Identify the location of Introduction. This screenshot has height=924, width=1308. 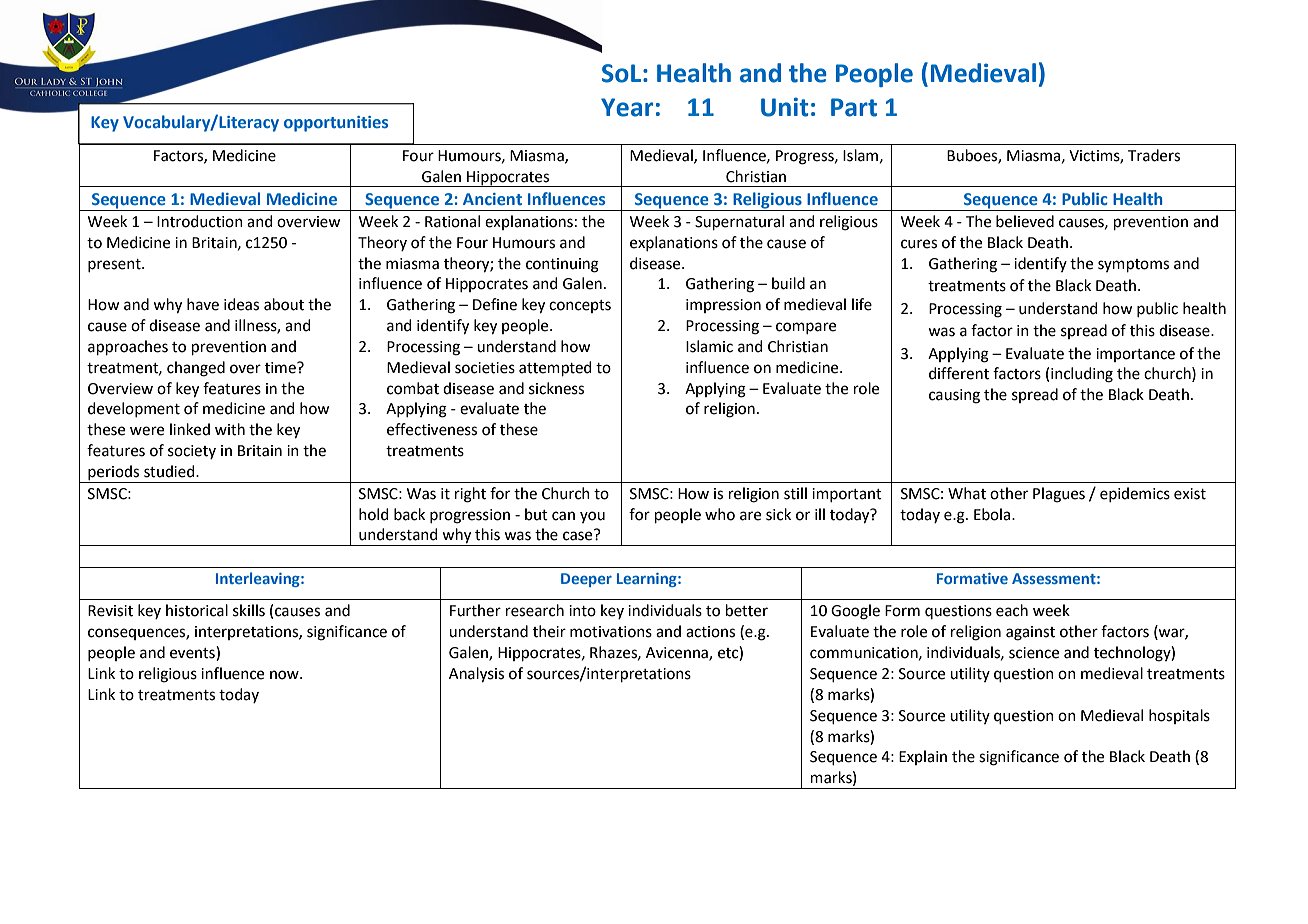
(200, 221).
